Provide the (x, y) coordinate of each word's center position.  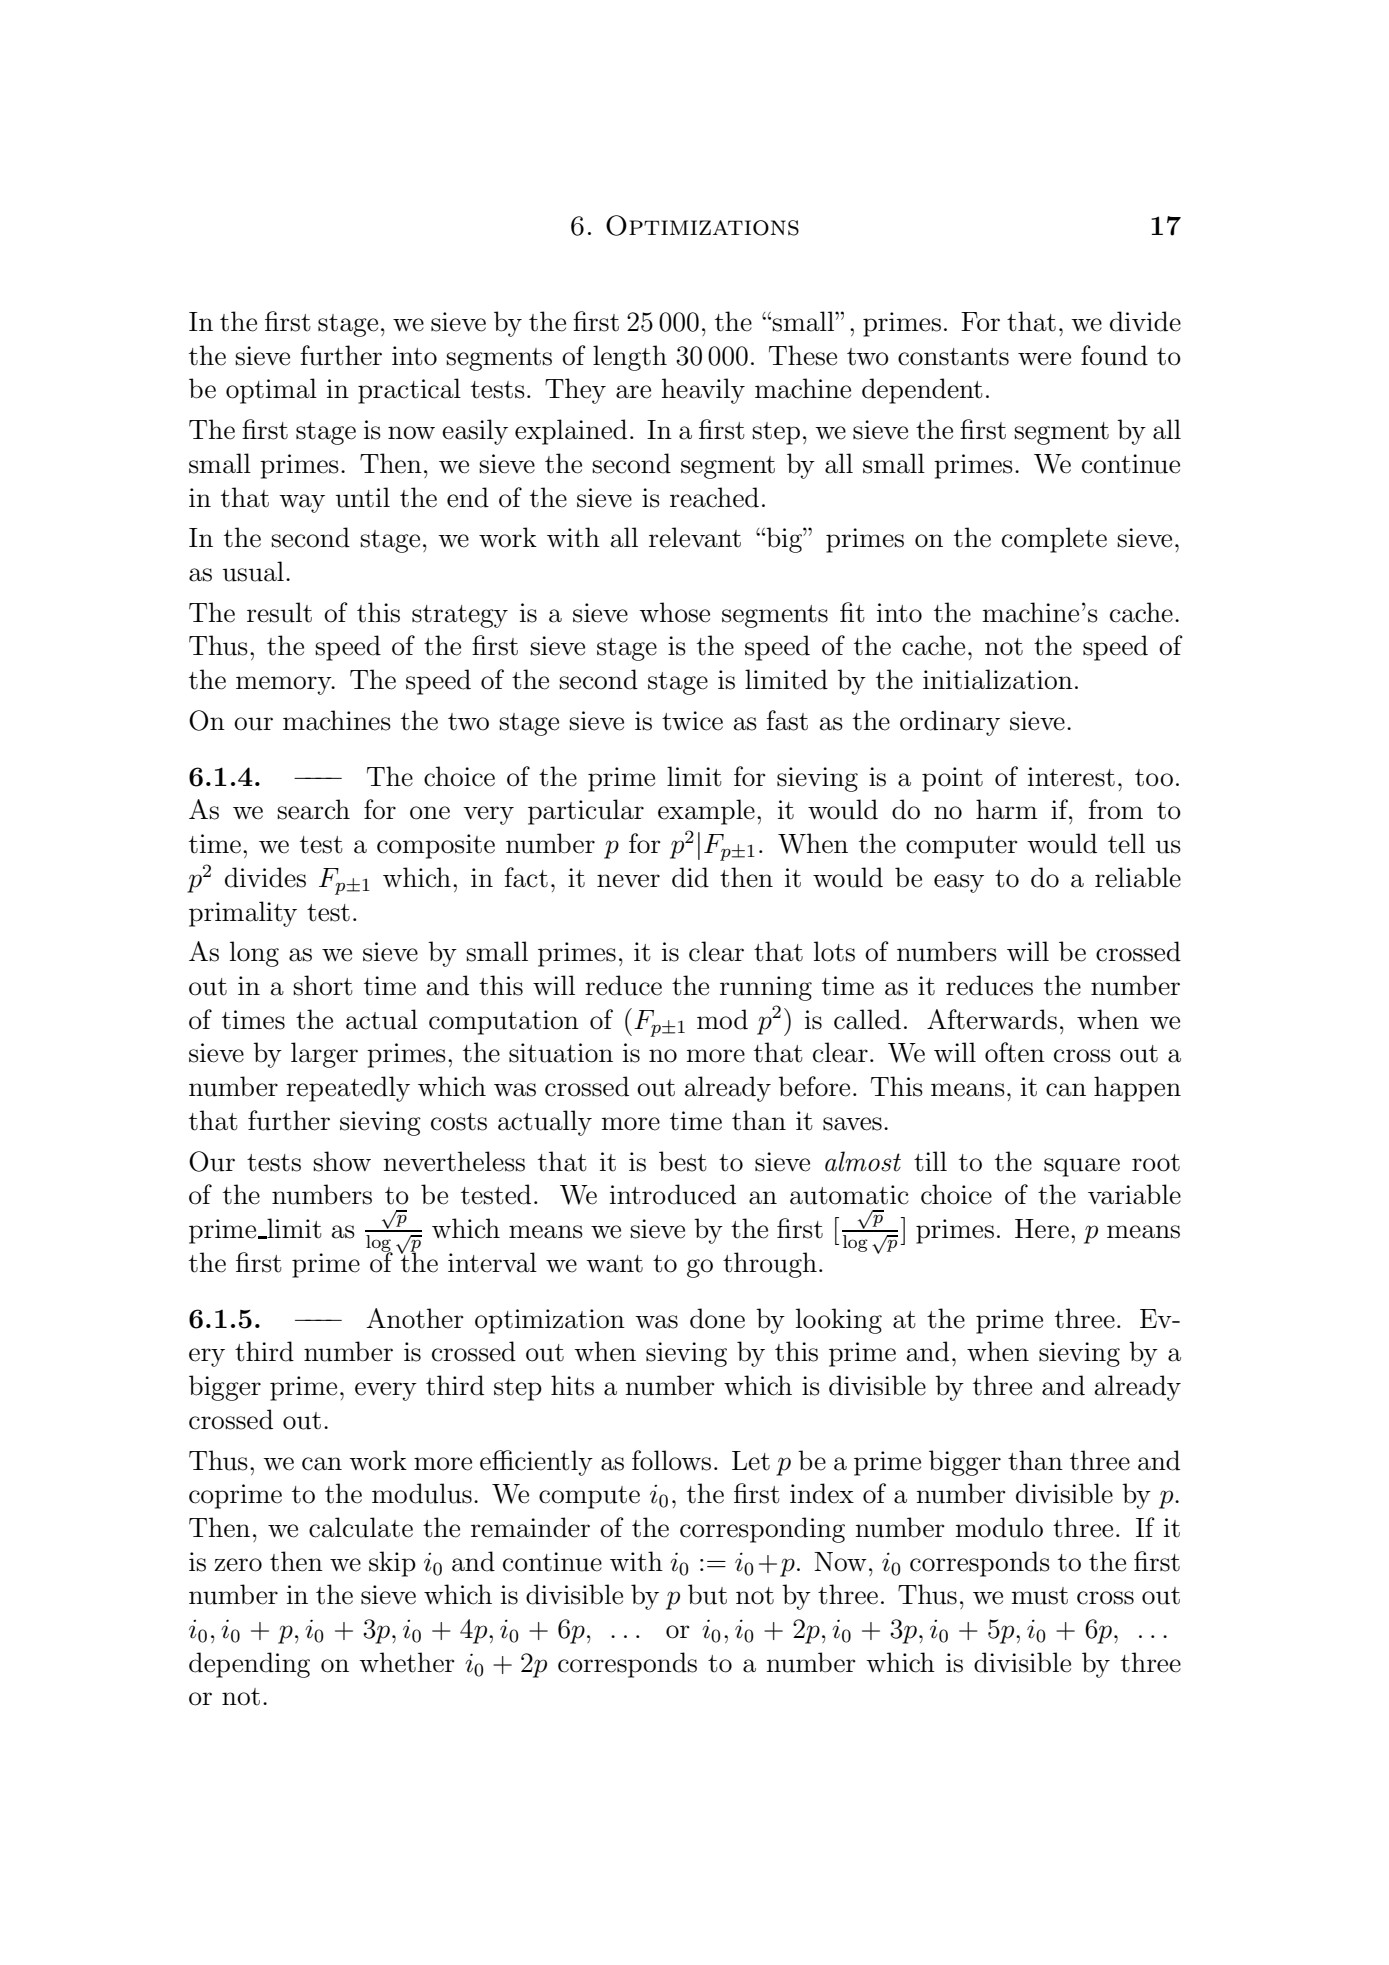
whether (407, 1662)
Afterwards (992, 1019)
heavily (703, 391)
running (766, 988)
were (1044, 359)
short (323, 985)
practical (409, 391)
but (707, 1594)
